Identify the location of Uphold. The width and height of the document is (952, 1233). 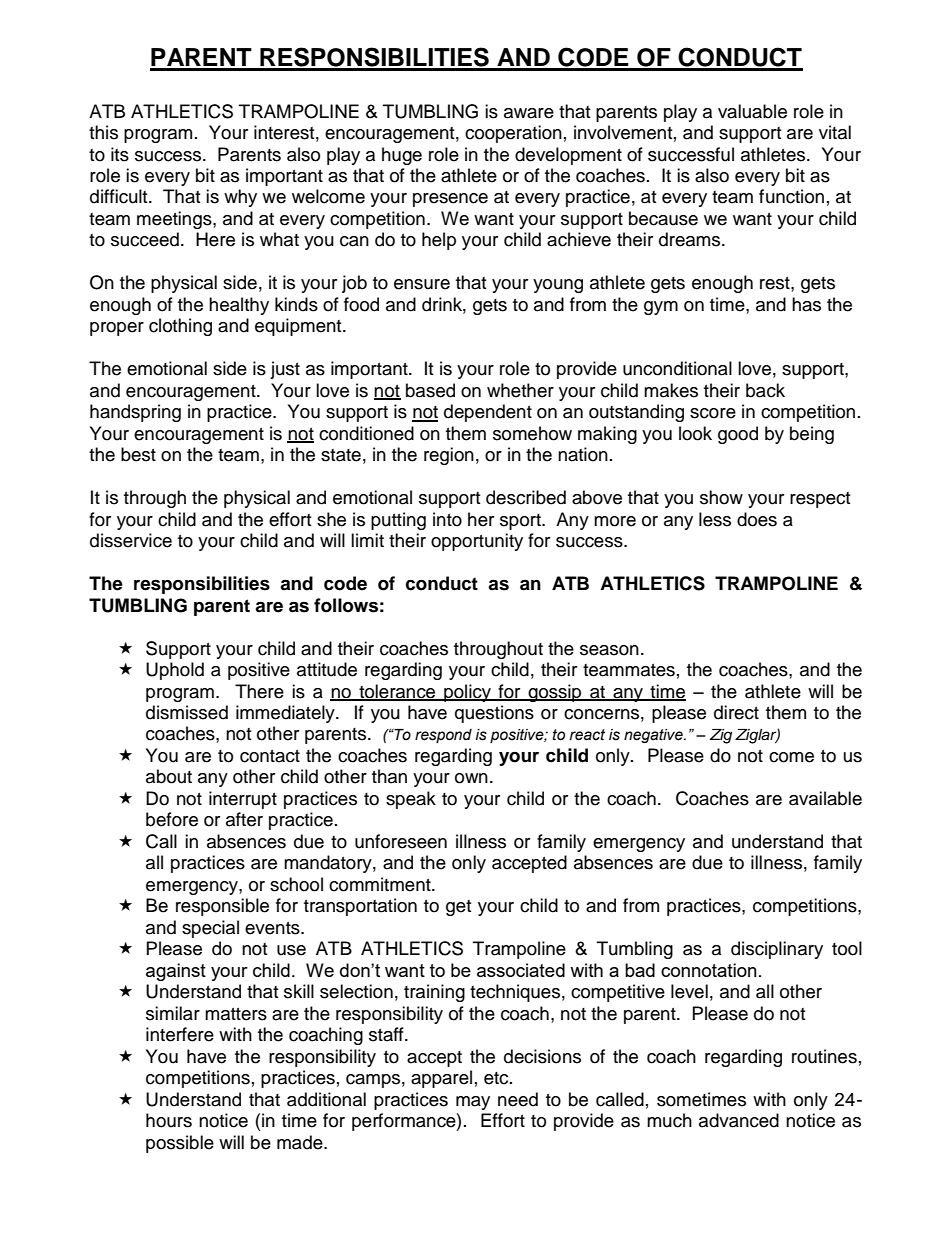
(175, 671).
